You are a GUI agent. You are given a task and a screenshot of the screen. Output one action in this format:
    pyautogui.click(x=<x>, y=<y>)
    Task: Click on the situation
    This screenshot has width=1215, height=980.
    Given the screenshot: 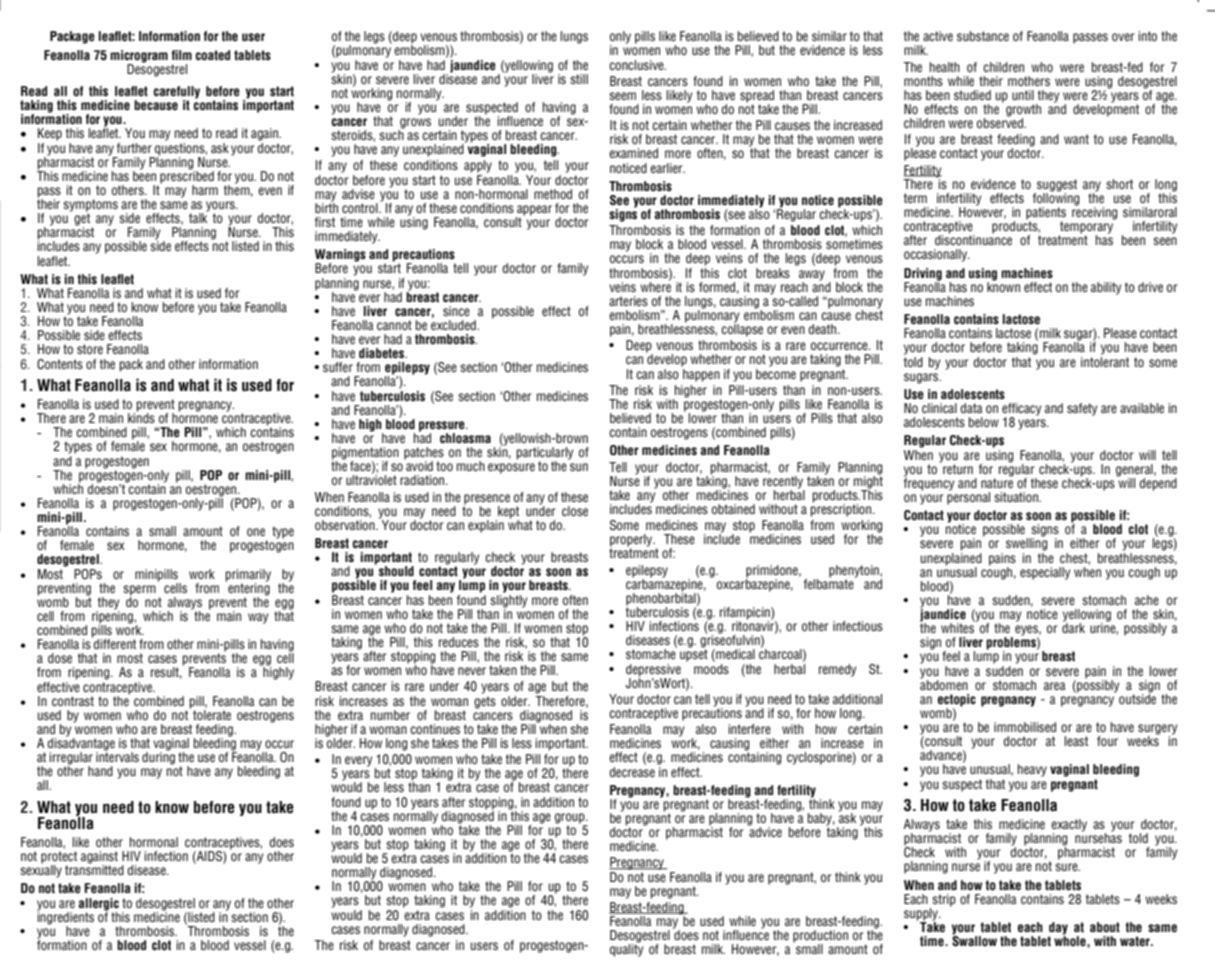 What is the action you would take?
    pyautogui.click(x=1017, y=497)
